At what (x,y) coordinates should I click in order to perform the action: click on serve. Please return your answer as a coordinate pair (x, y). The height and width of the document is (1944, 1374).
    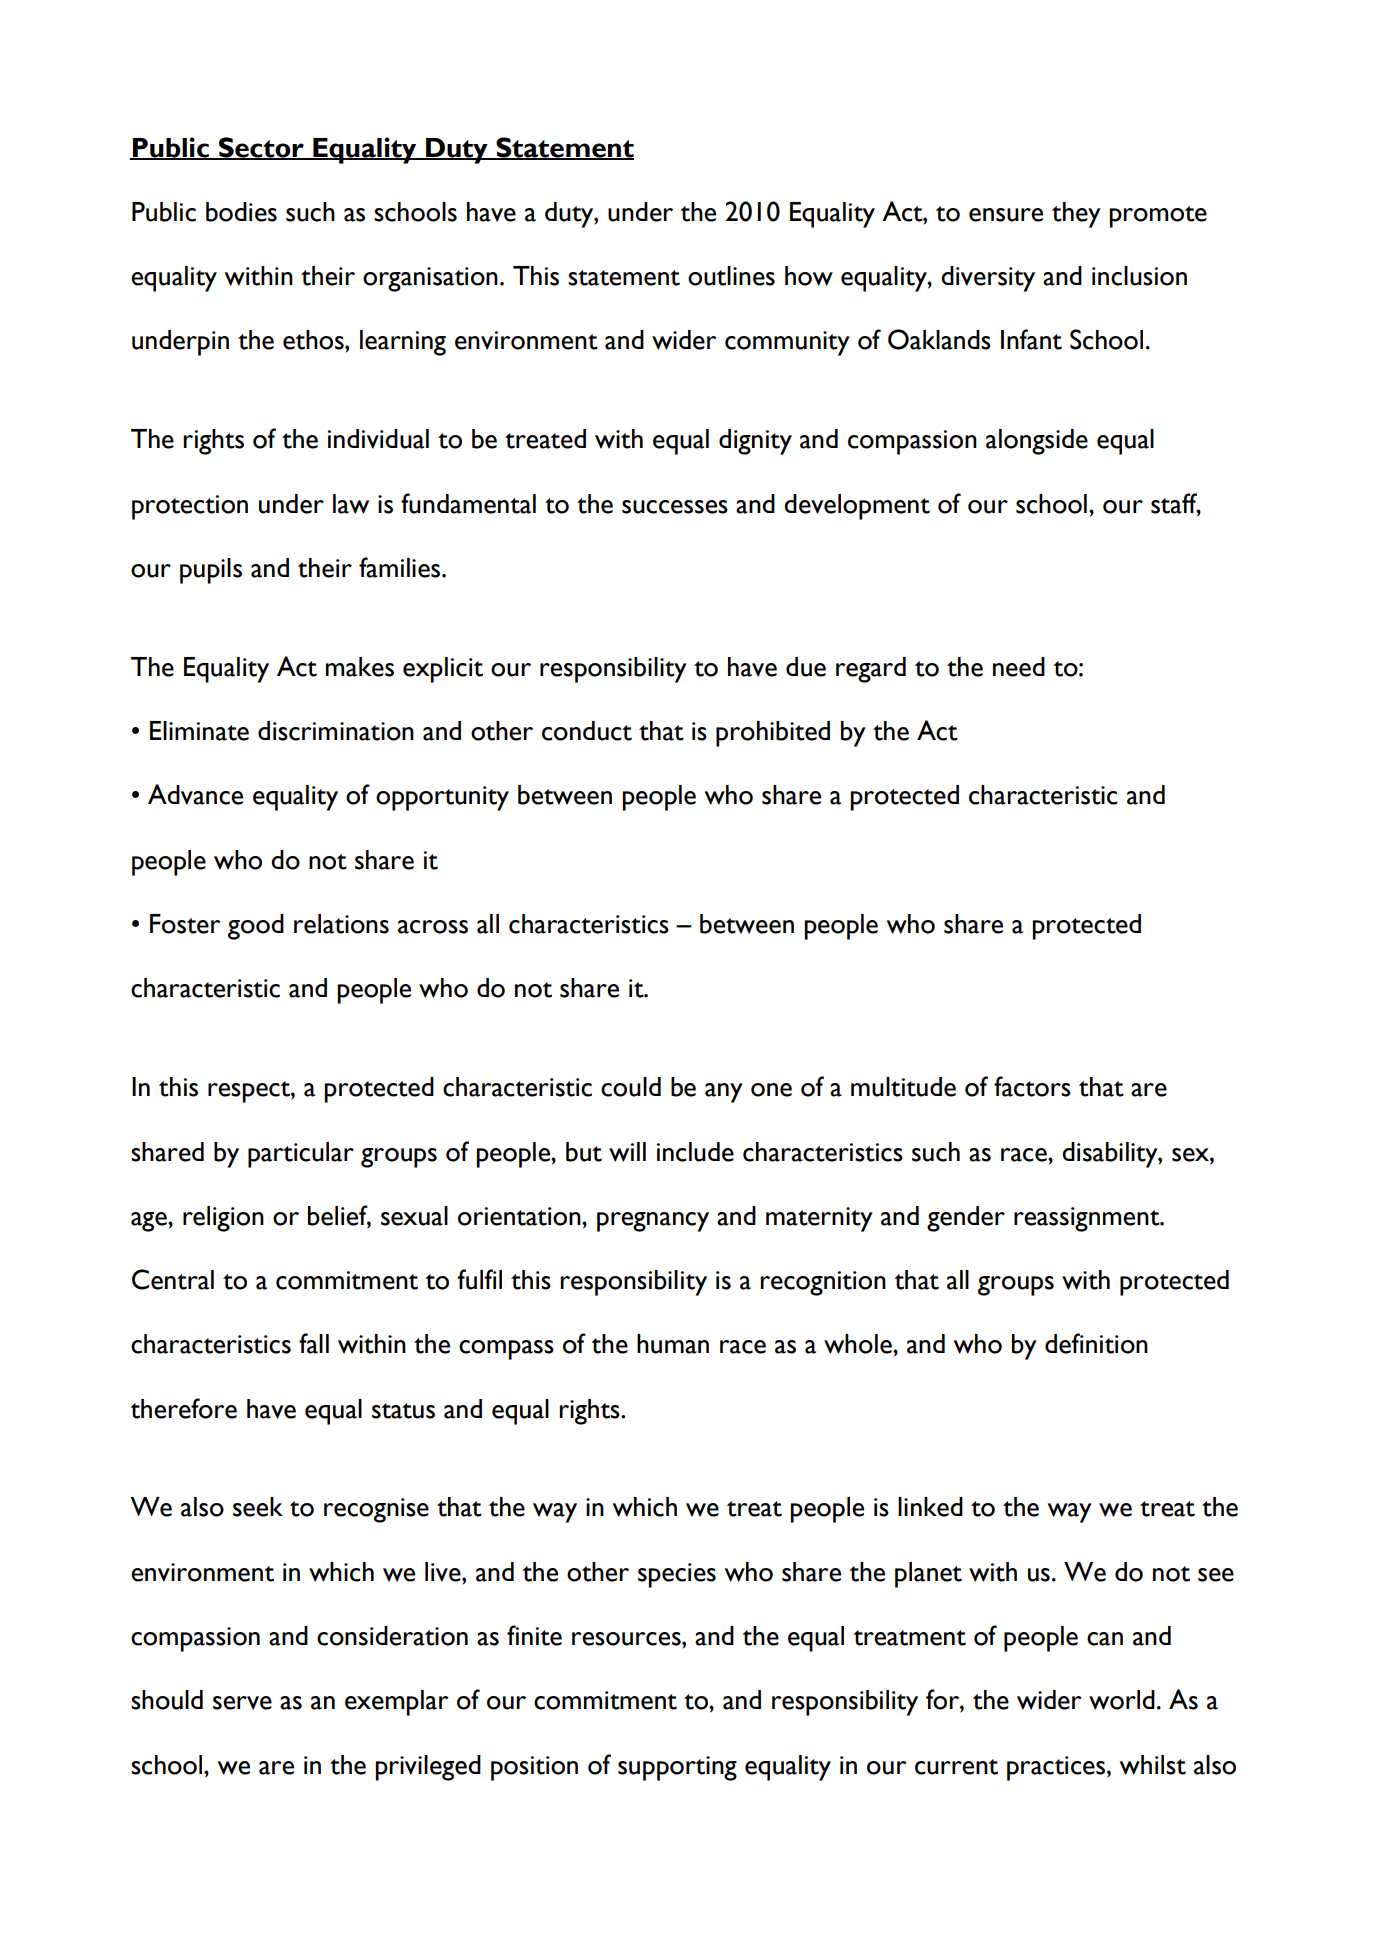
    Looking at the image, I should click on (242, 1703).
